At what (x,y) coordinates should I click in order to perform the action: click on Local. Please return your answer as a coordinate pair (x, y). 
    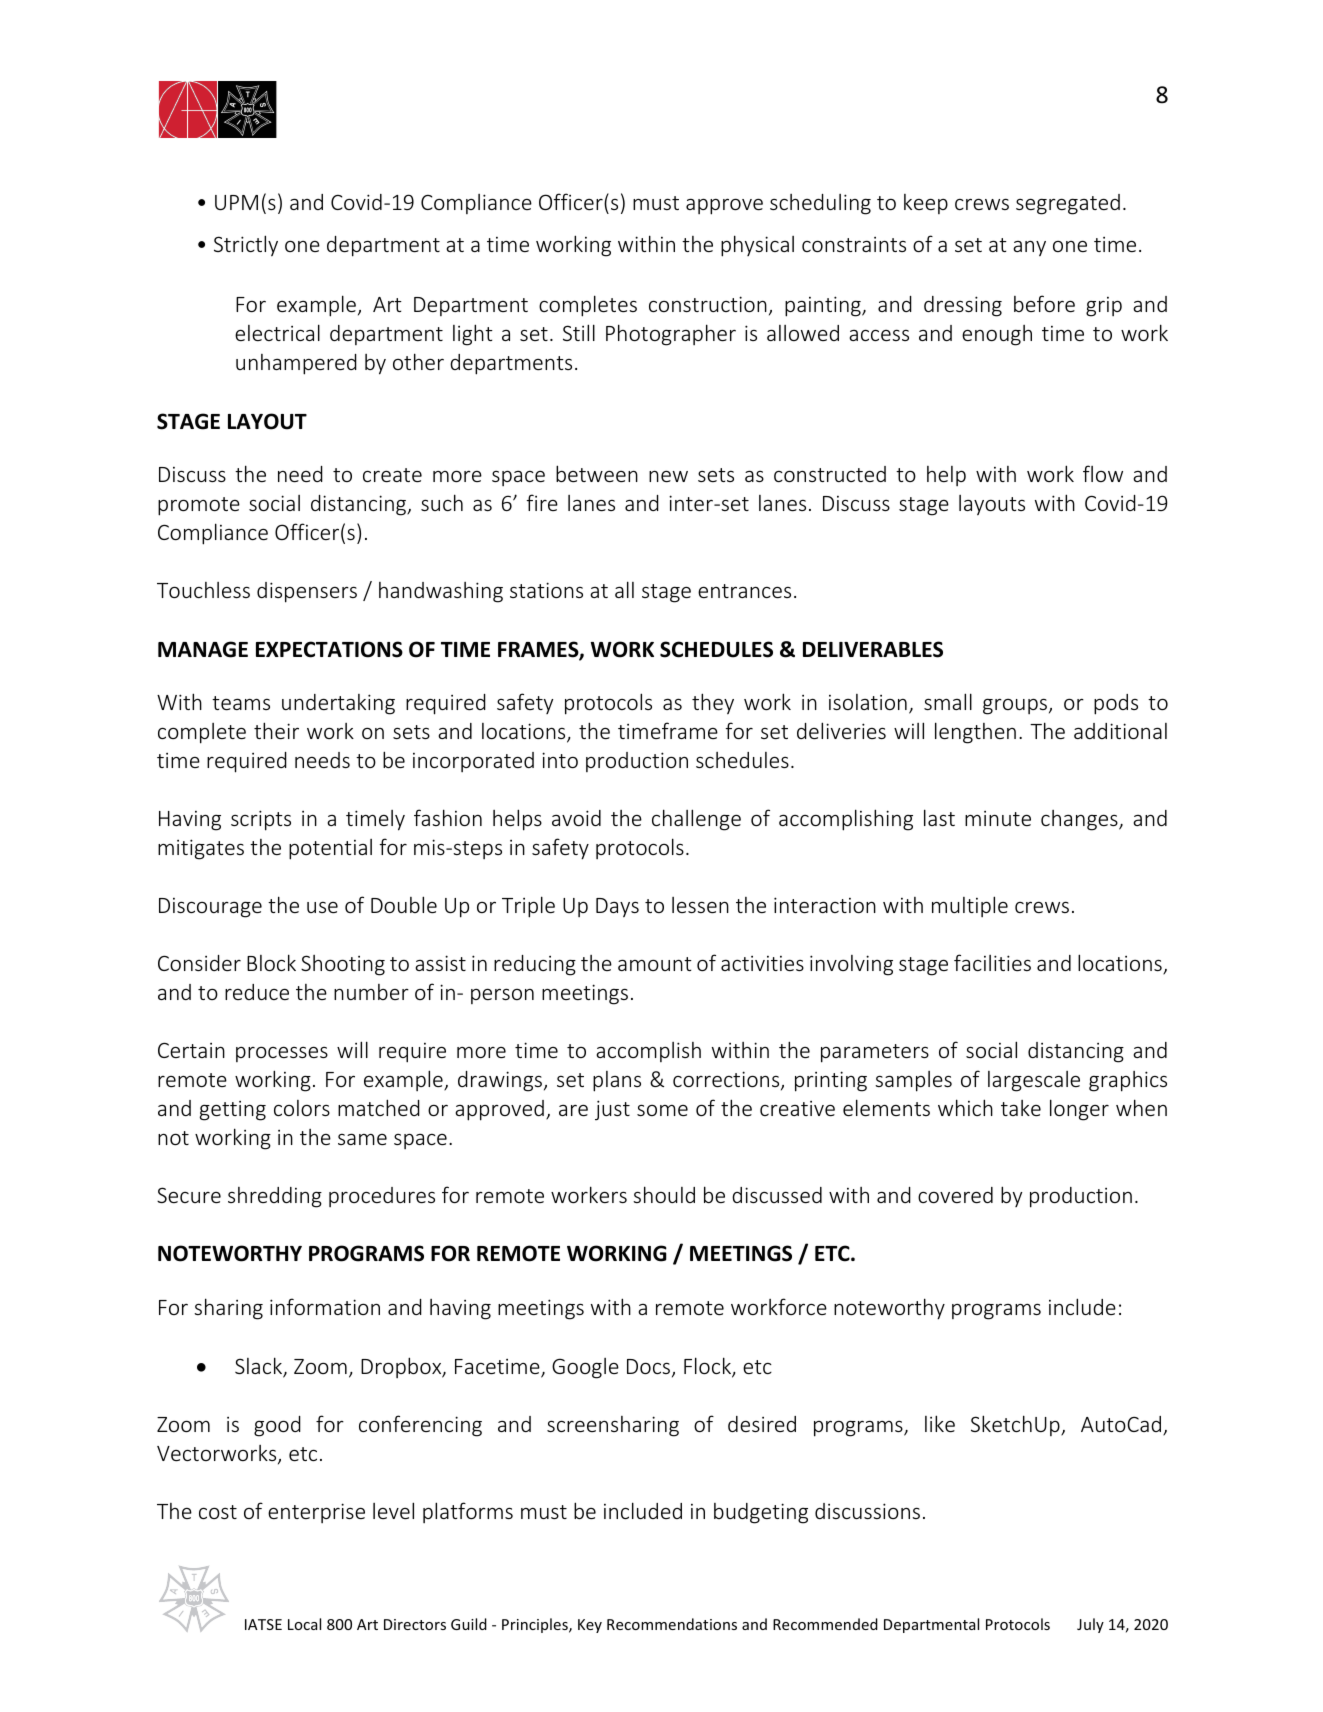
    Looking at the image, I should click on (304, 1624).
